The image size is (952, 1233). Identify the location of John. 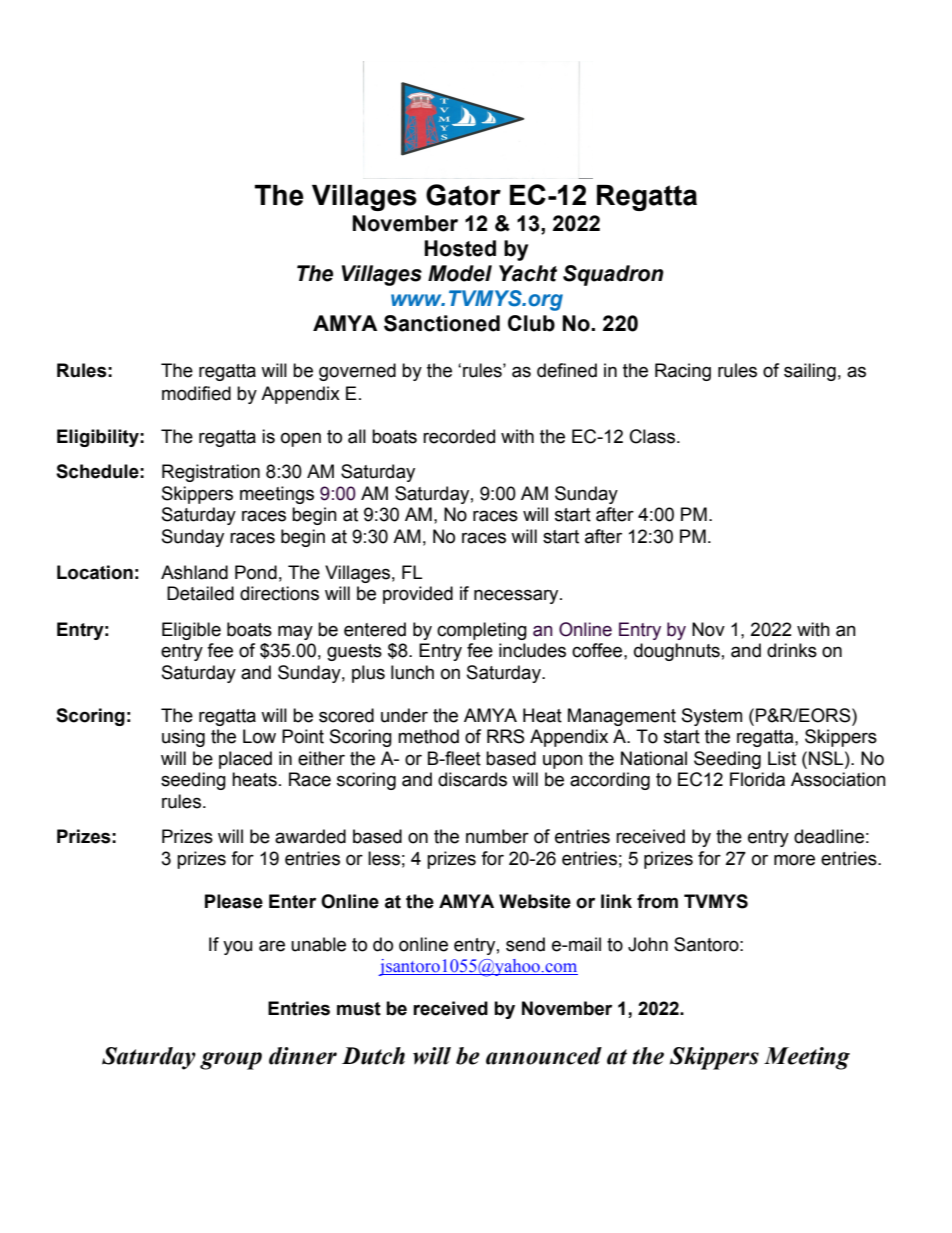
(648, 944).
